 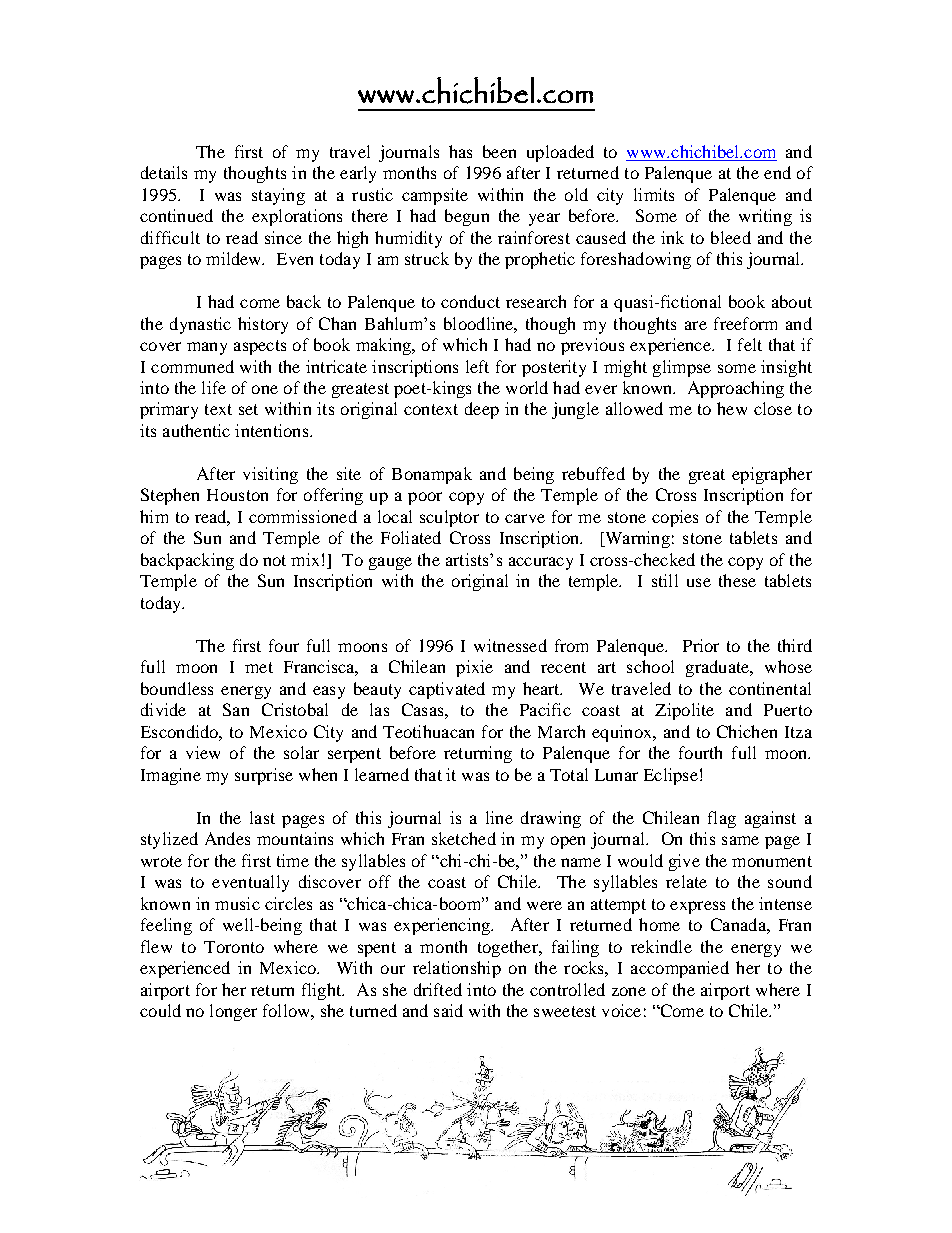 I want to click on accompanied, so click(x=680, y=969).
